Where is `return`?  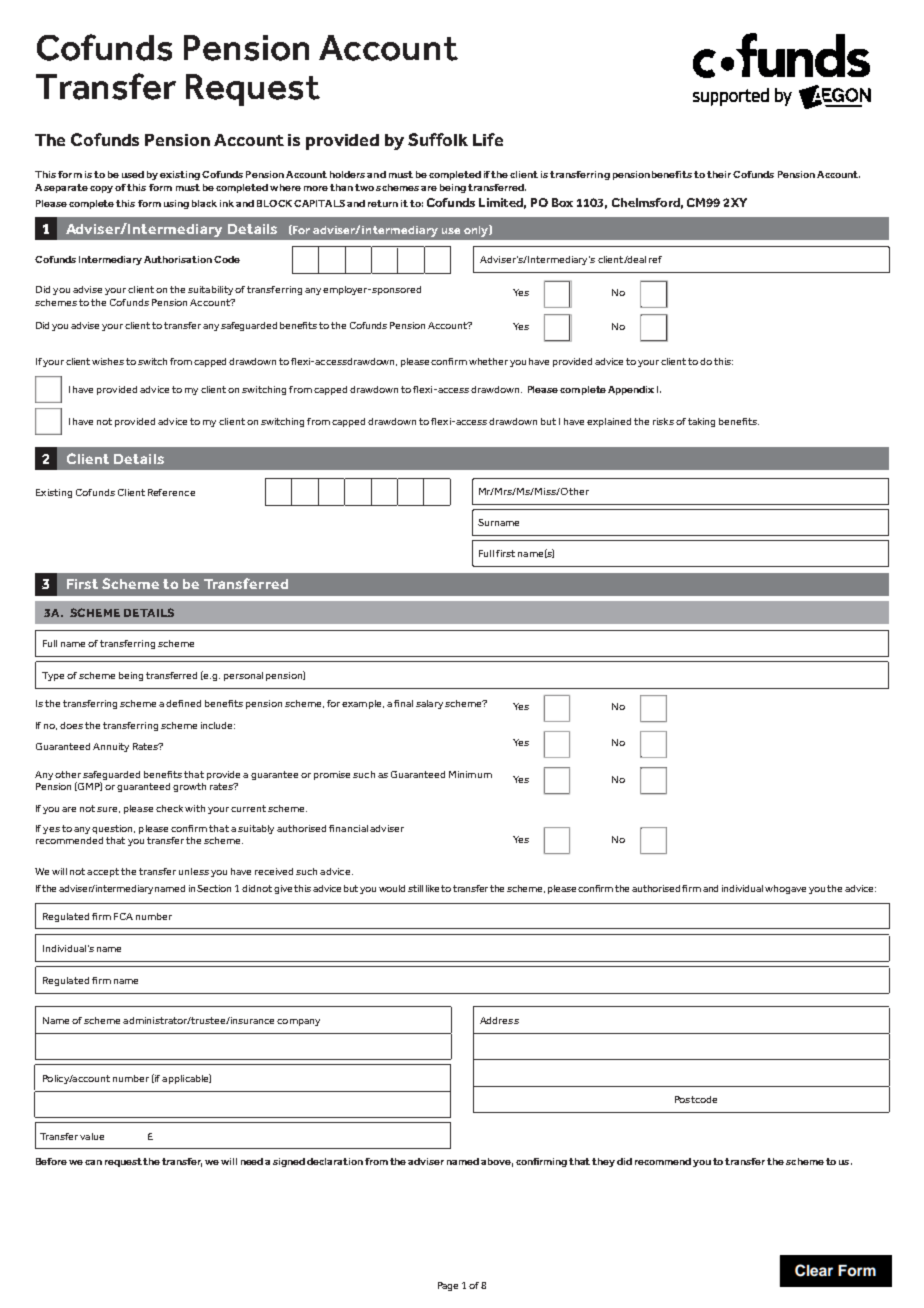 return is located at coordinates (383, 203).
